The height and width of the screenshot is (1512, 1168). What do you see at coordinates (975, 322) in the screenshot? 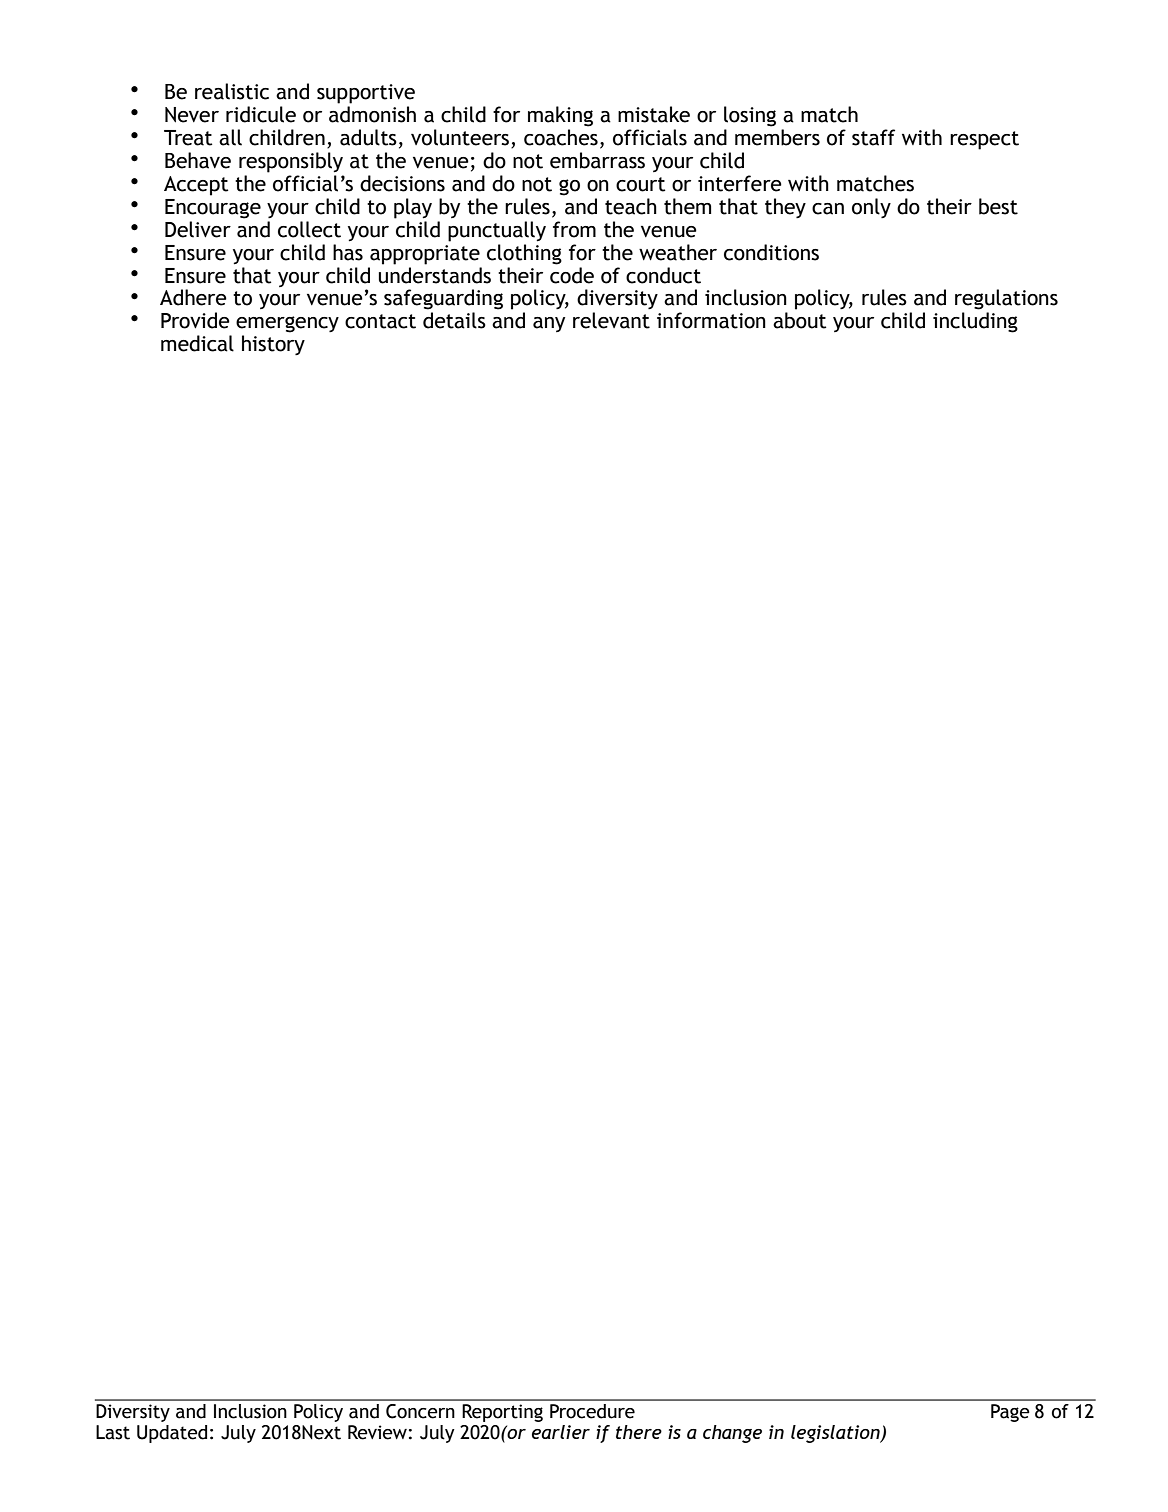
I see `including` at bounding box center [975, 322].
